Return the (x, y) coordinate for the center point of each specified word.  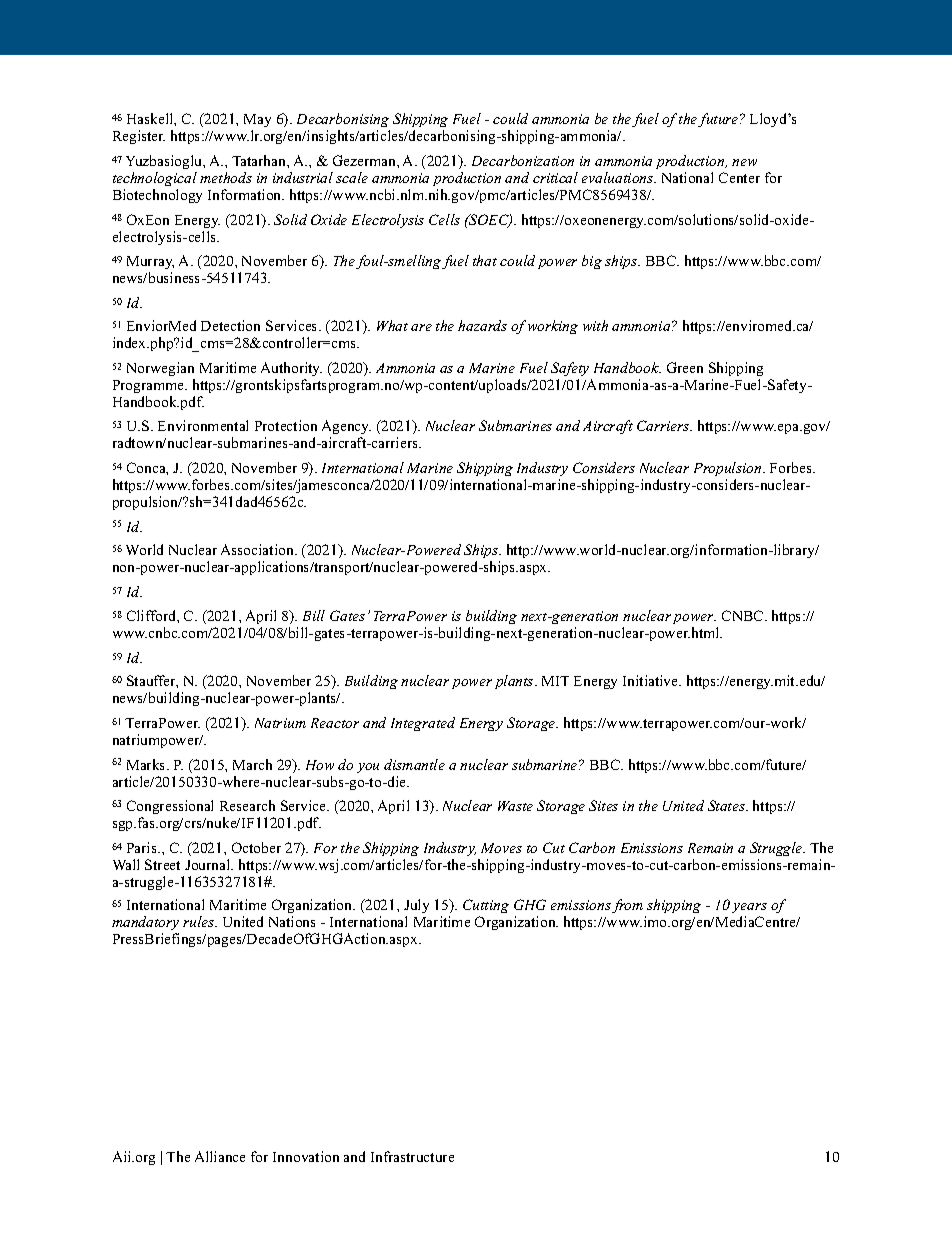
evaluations (619, 177)
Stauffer (152, 681)
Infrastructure (412, 1156)
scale (352, 177)
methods (226, 177)
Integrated (423, 724)
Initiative (652, 680)
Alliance (220, 1156)
